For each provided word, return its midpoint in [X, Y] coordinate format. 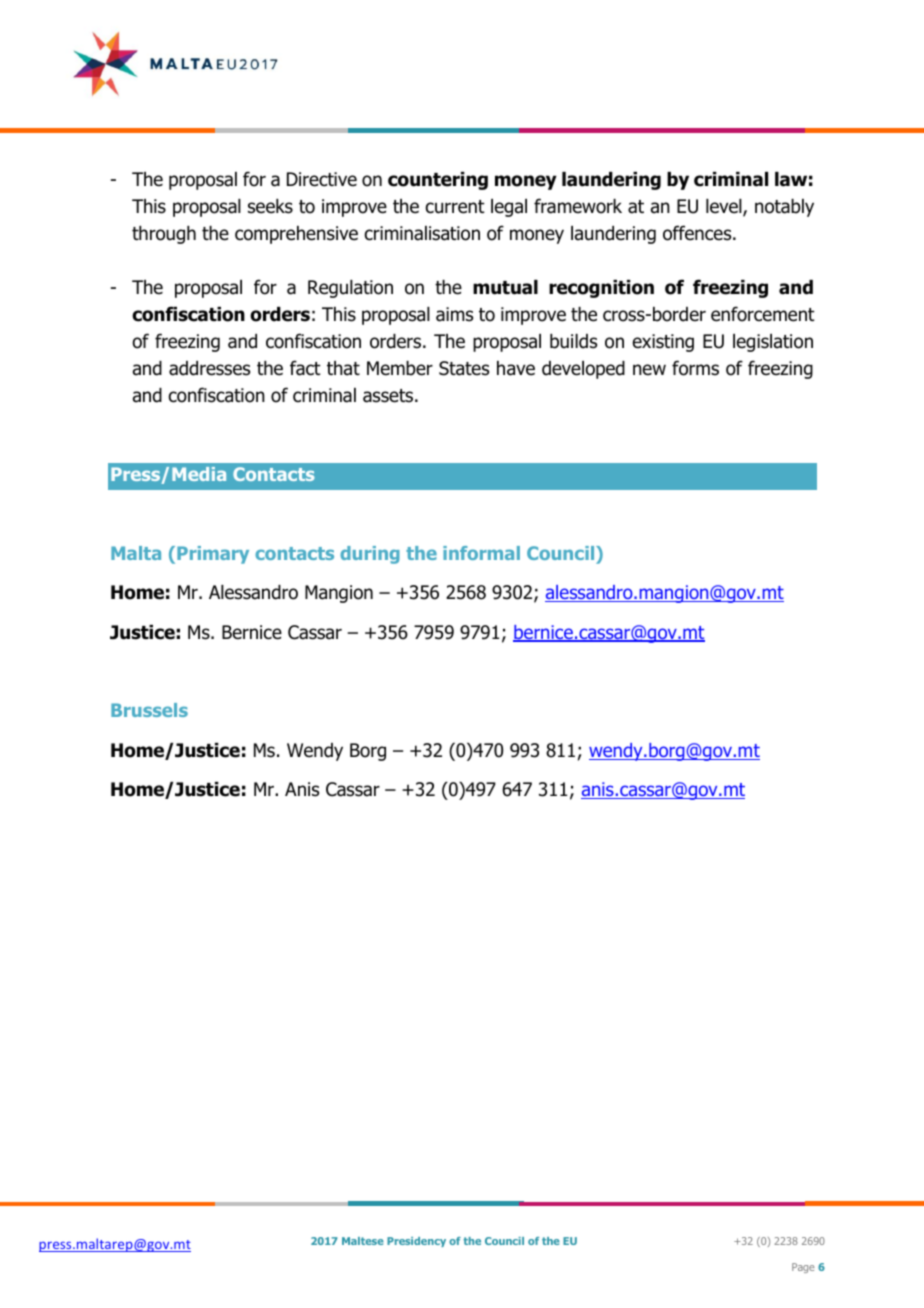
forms [695, 368]
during [370, 555]
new [649, 370]
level [725, 207]
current [455, 207]
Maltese [363, 1241]
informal [481, 553]
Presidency [416, 1242]
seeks [270, 206]
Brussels [149, 710]
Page [803, 1268]
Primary [213, 555]
